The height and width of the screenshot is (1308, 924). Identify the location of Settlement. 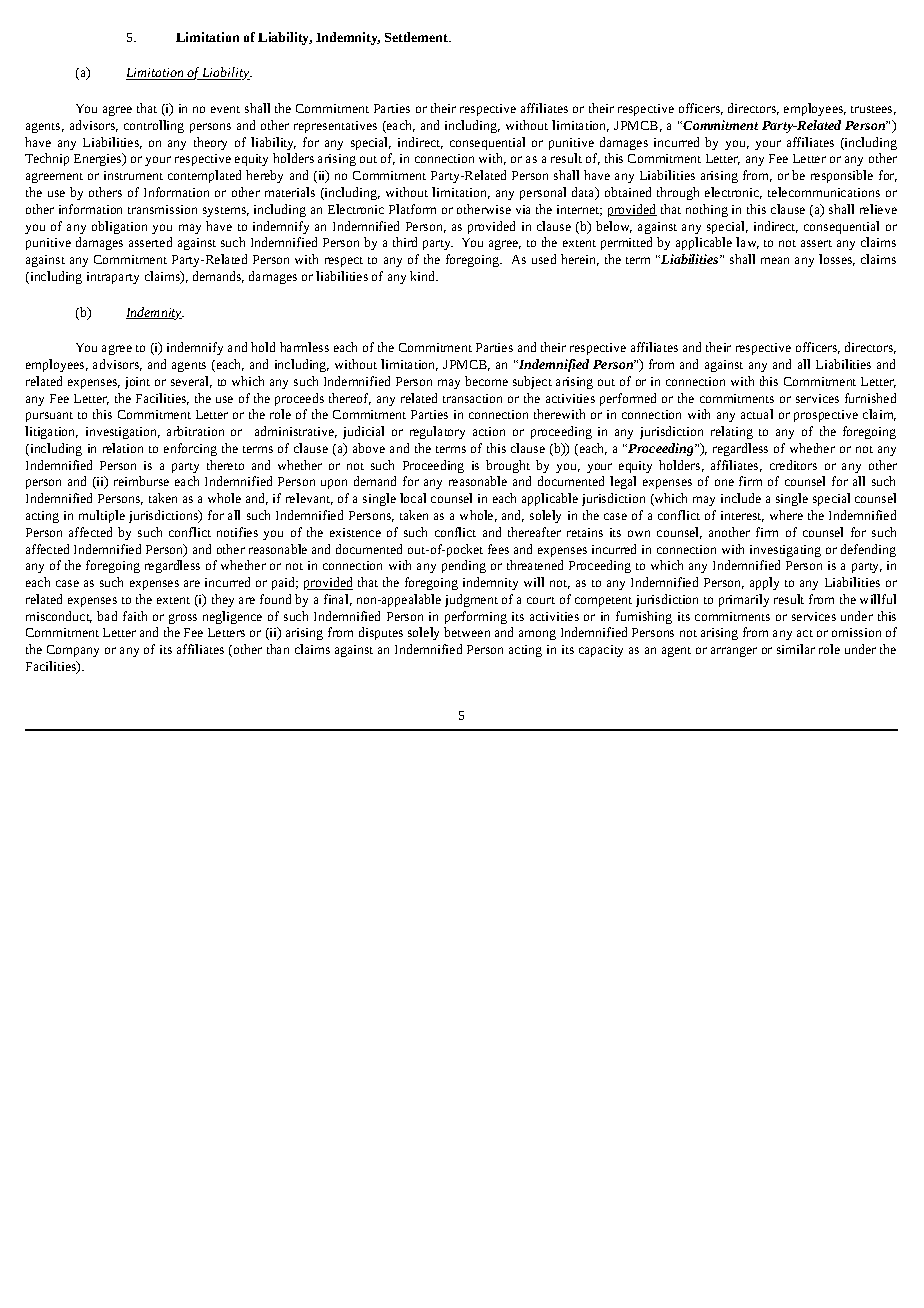
(418, 37).
